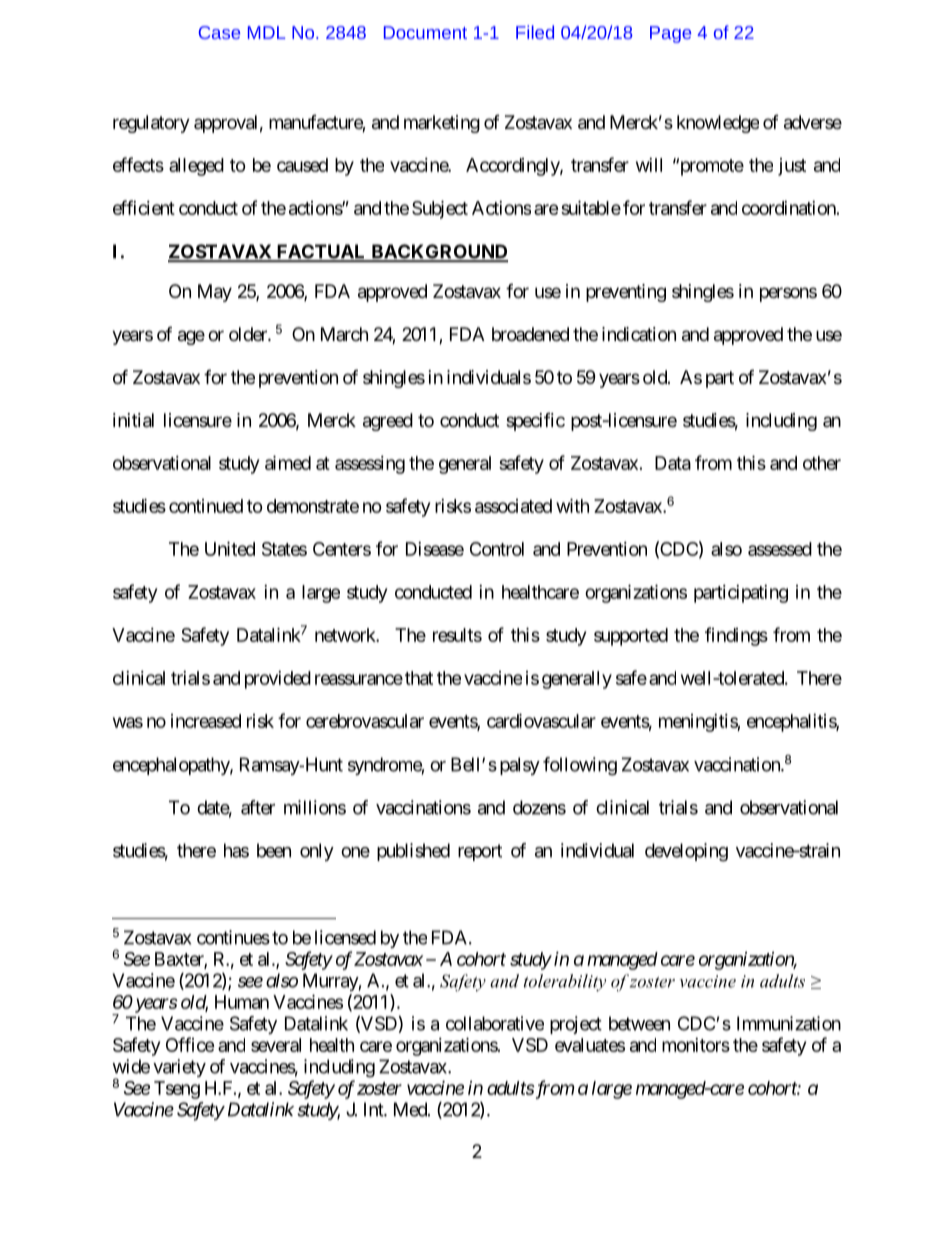 This screenshot has height=1233, width=952. Describe the element at coordinates (206, 721) in the screenshot. I see `increased` at that location.
